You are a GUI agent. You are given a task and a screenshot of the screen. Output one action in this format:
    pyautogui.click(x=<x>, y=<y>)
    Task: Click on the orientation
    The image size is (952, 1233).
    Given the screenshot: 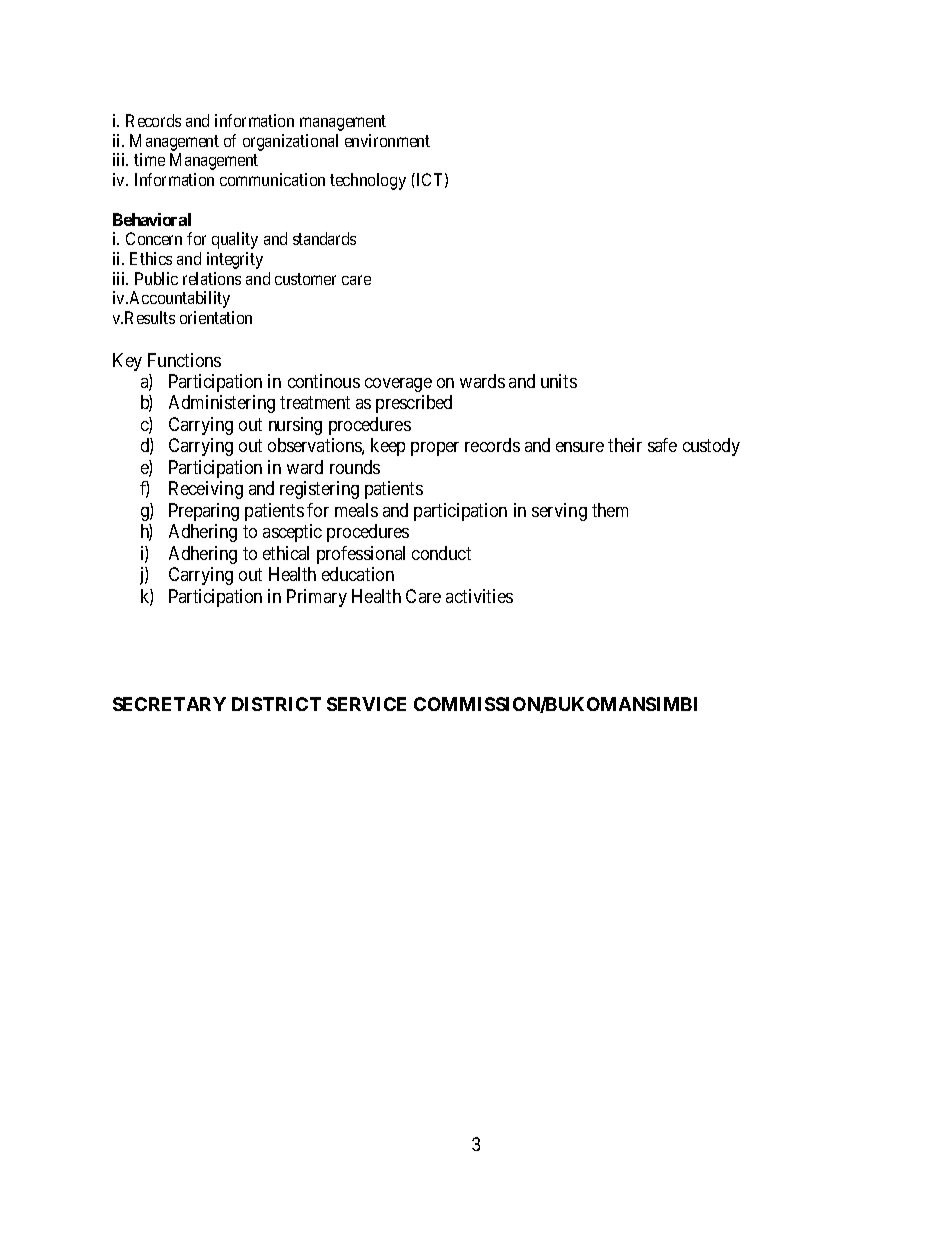 What is the action you would take?
    pyautogui.click(x=216, y=317)
